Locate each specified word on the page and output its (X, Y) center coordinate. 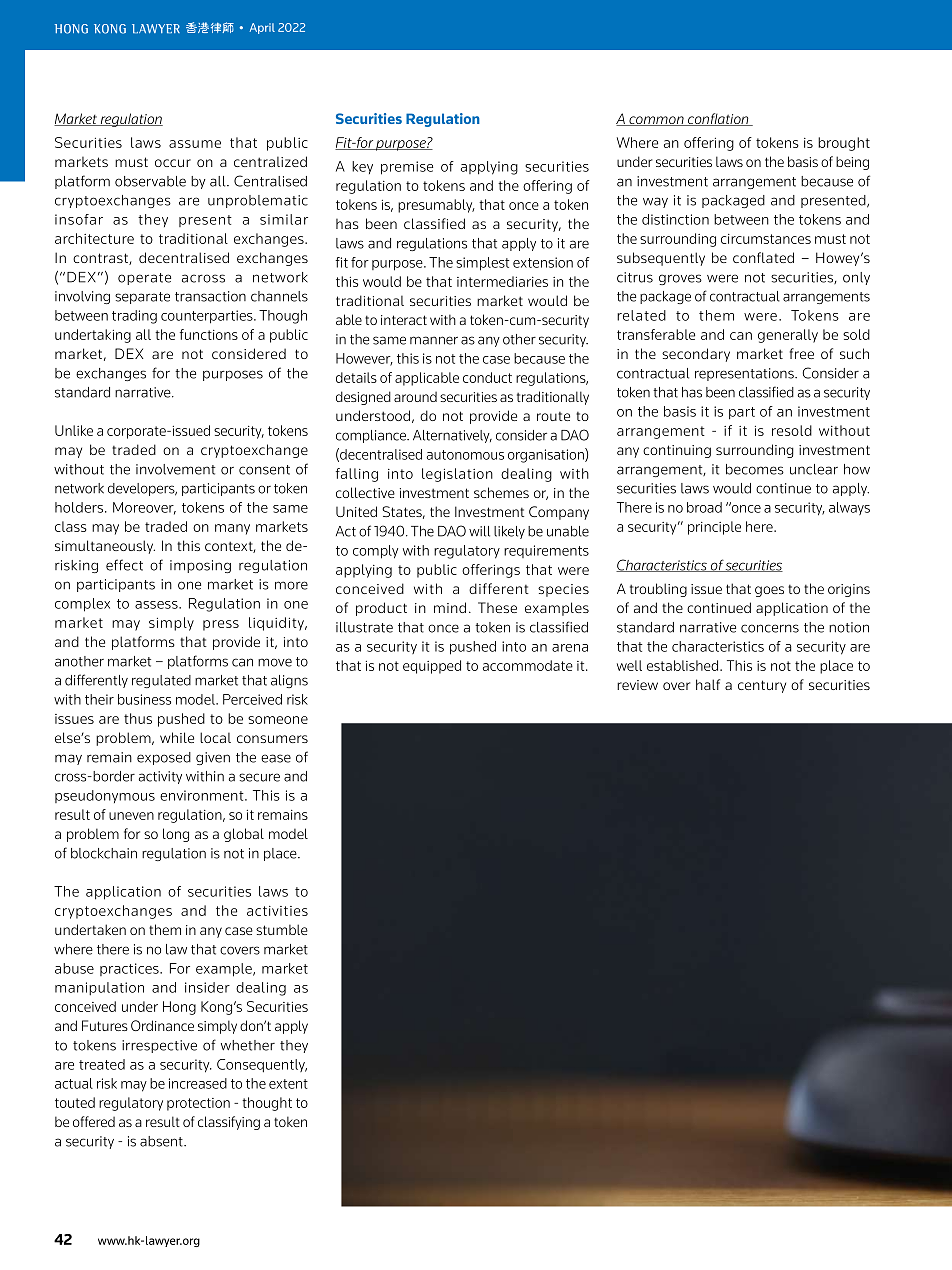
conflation (718, 119)
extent (288, 1084)
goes (769, 591)
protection (198, 1104)
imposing (200, 566)
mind (450, 607)
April (262, 28)
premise (407, 168)
